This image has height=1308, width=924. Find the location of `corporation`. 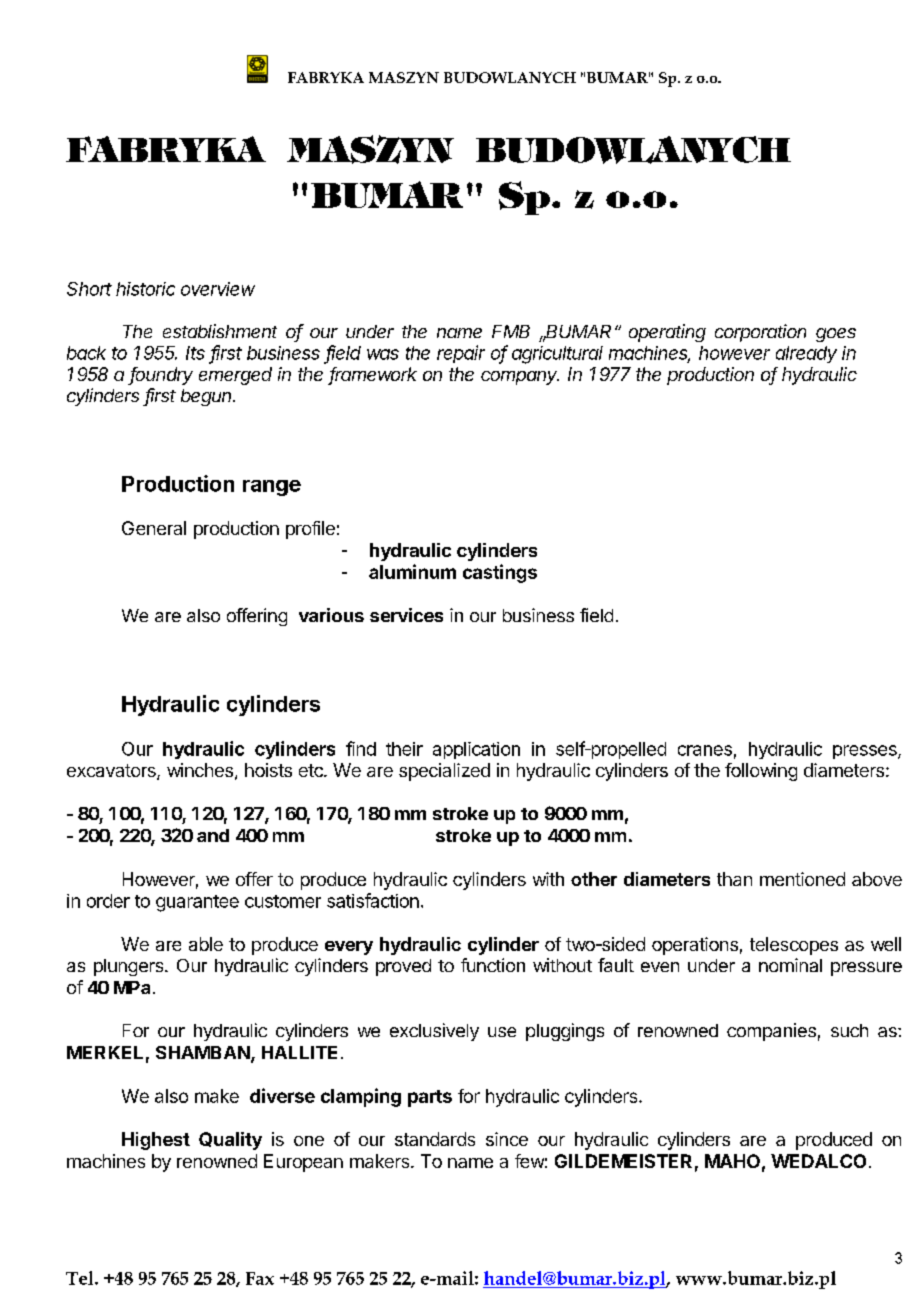

corporation is located at coordinates (760, 333).
